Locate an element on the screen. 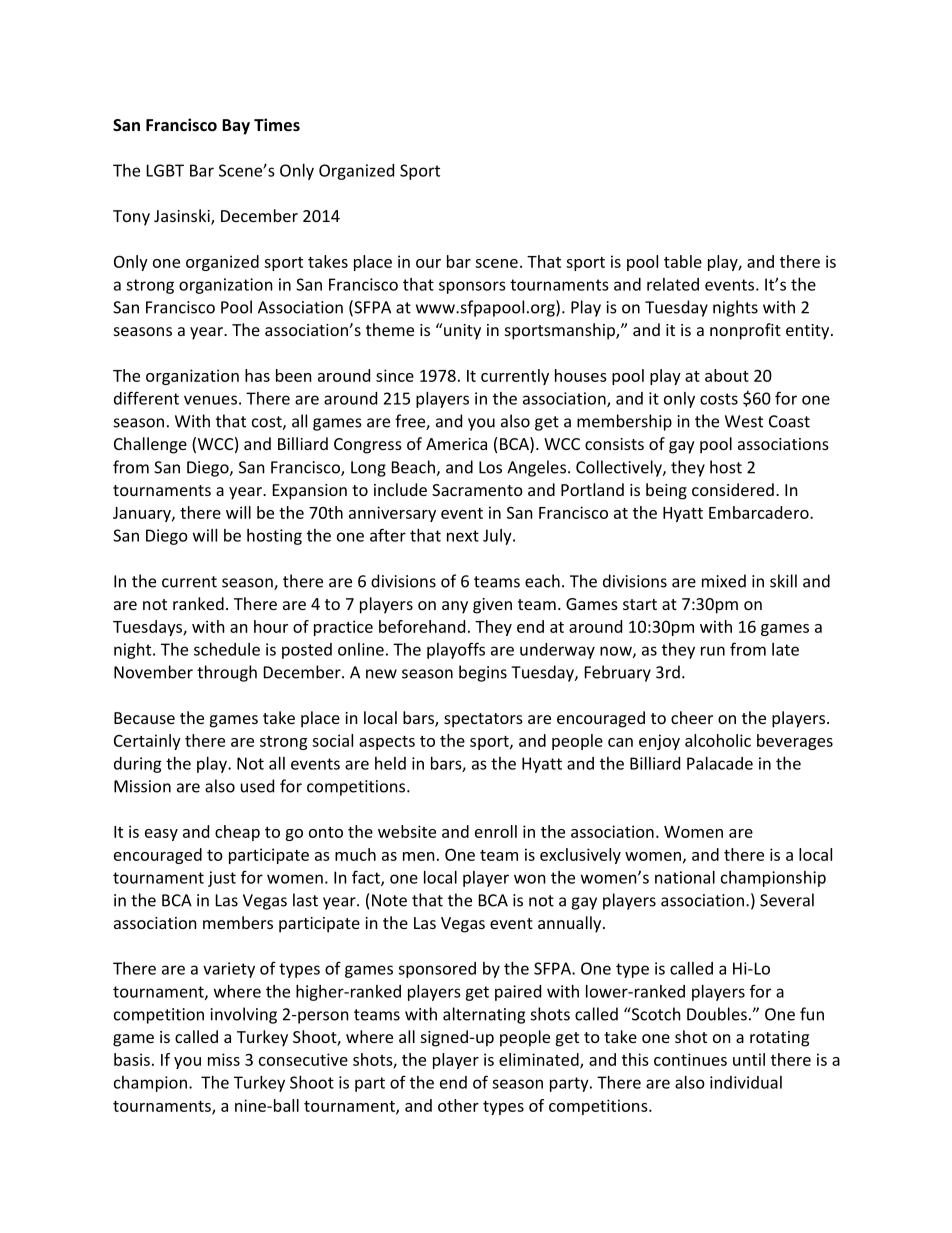  mixed is located at coordinates (724, 581).
